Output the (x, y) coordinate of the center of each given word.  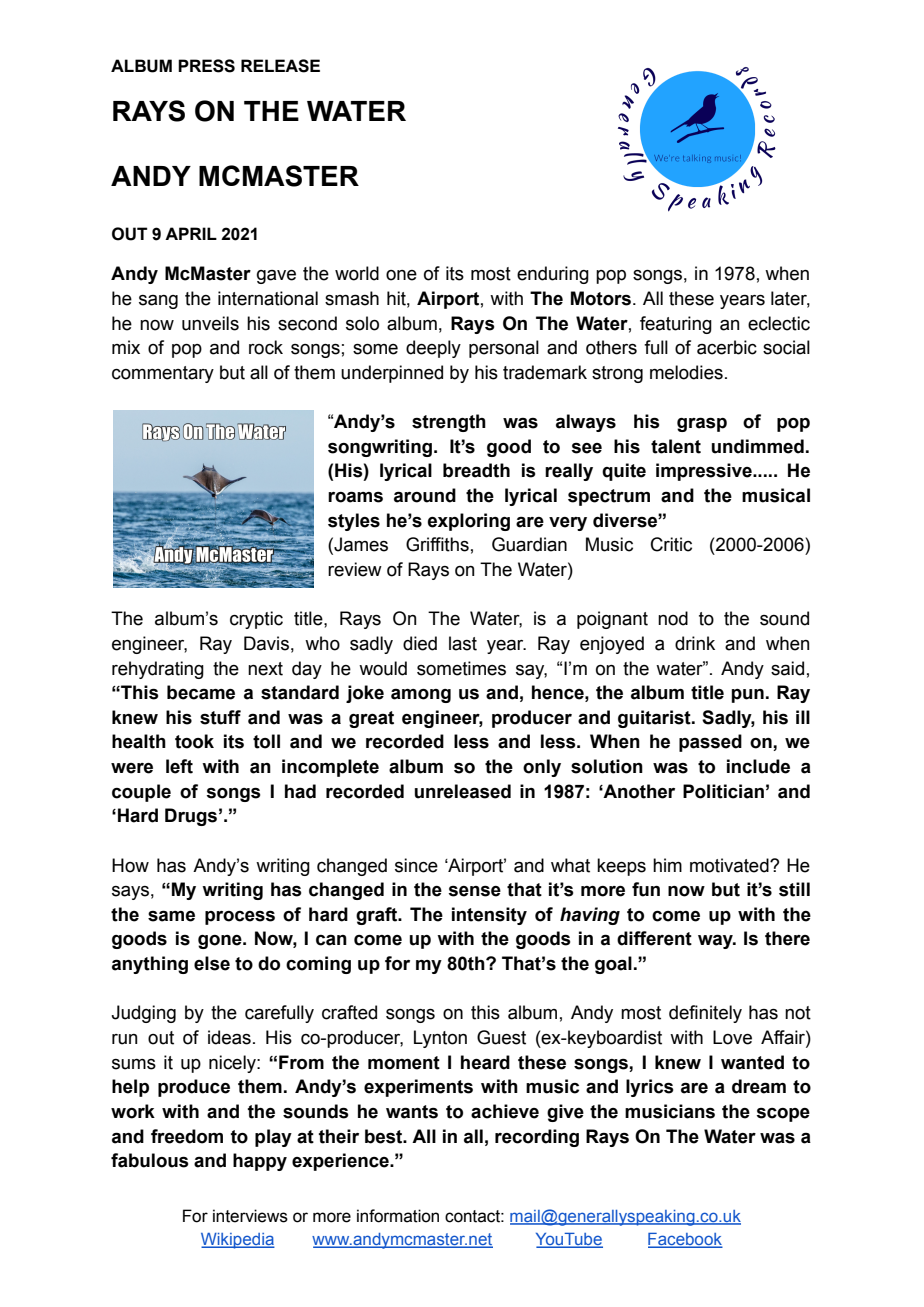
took (194, 741)
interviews (250, 1216)
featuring (676, 325)
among (421, 696)
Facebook (685, 1240)
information (398, 1216)
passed (710, 743)
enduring (553, 275)
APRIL (191, 233)
